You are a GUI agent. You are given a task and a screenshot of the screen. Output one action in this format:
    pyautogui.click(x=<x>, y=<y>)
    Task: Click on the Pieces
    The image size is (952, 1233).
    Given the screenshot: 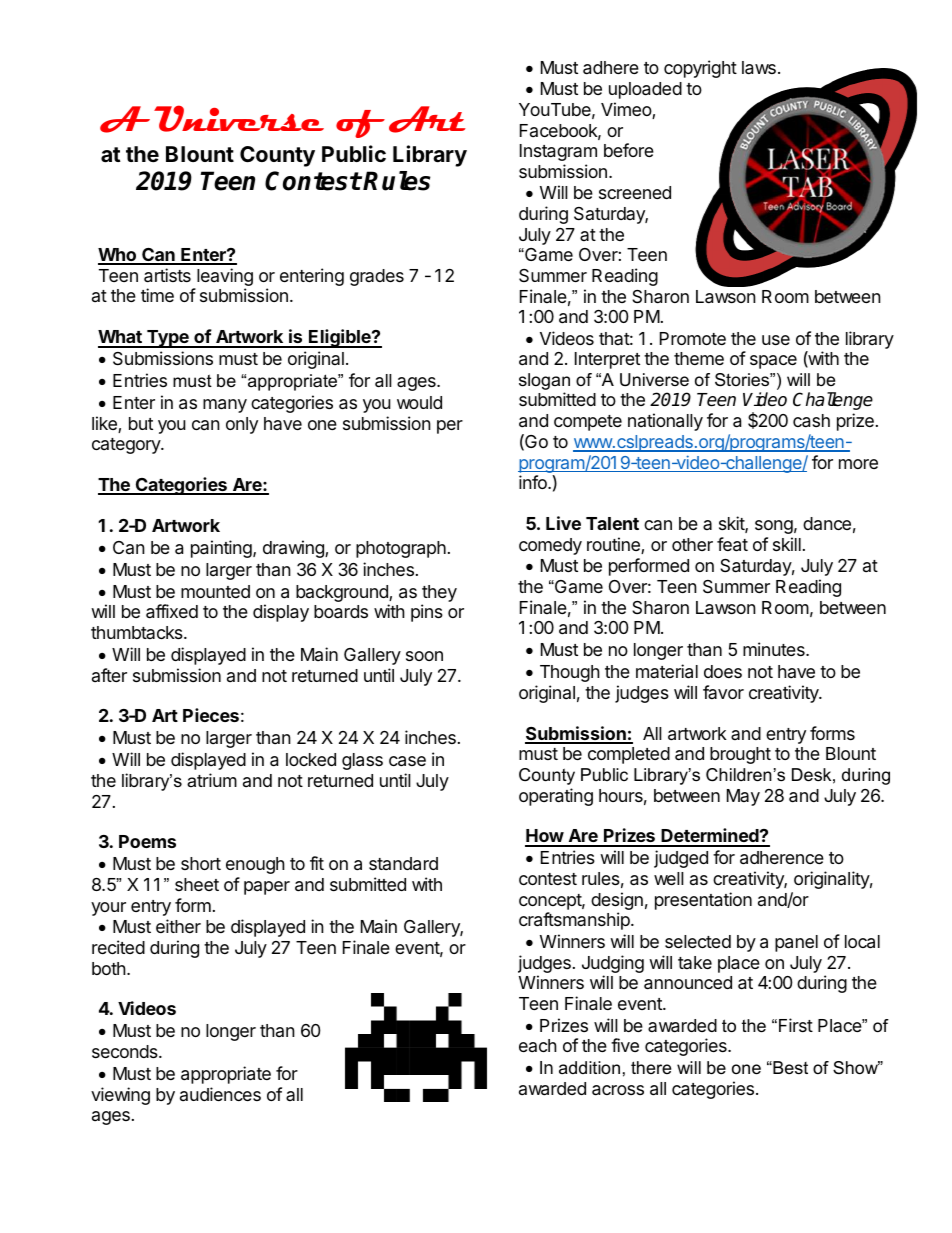 What is the action you would take?
    pyautogui.click(x=211, y=715)
